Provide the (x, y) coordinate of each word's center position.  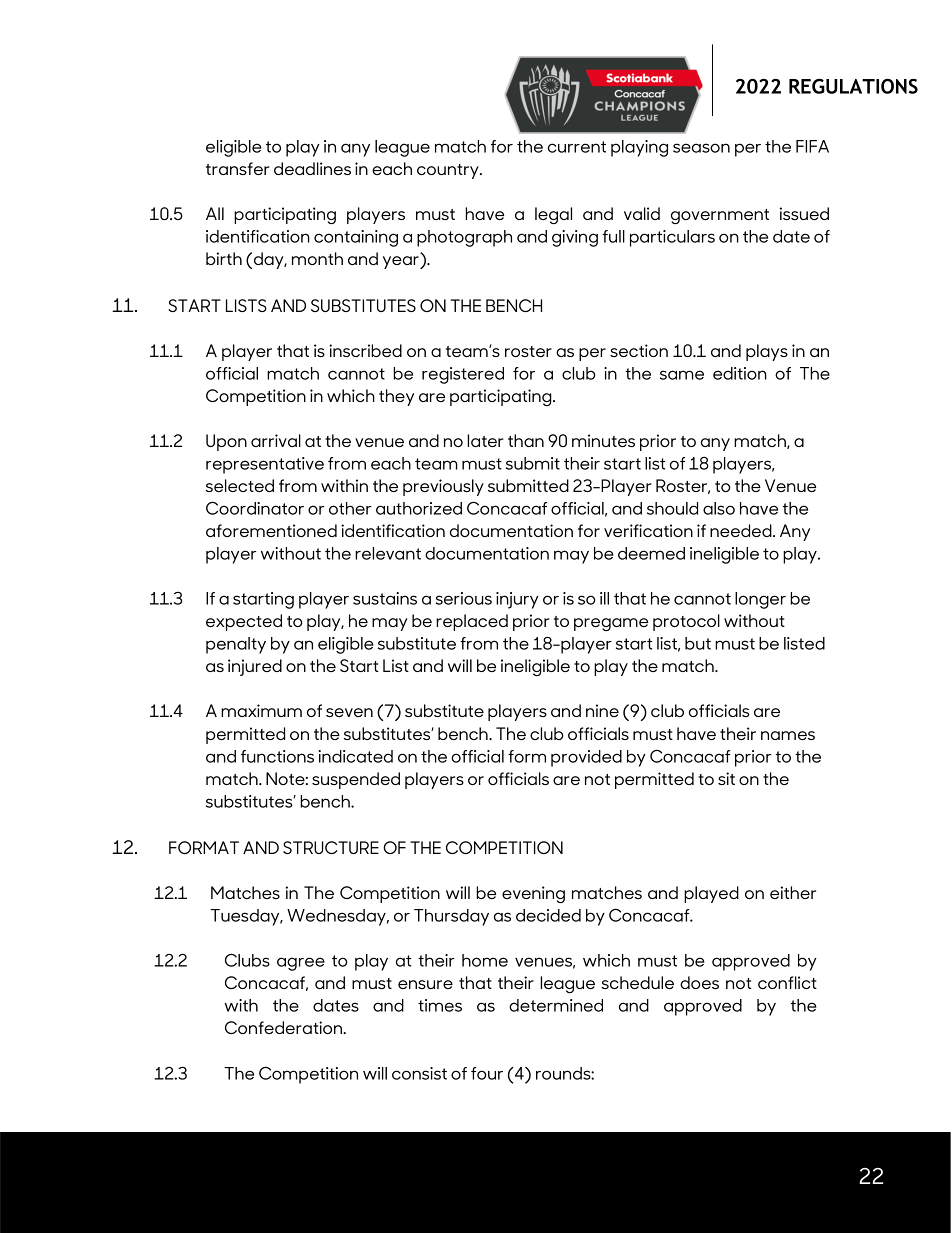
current (577, 147)
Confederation (284, 1027)
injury (517, 600)
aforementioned (271, 530)
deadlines (312, 168)
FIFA (812, 146)
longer (760, 600)
